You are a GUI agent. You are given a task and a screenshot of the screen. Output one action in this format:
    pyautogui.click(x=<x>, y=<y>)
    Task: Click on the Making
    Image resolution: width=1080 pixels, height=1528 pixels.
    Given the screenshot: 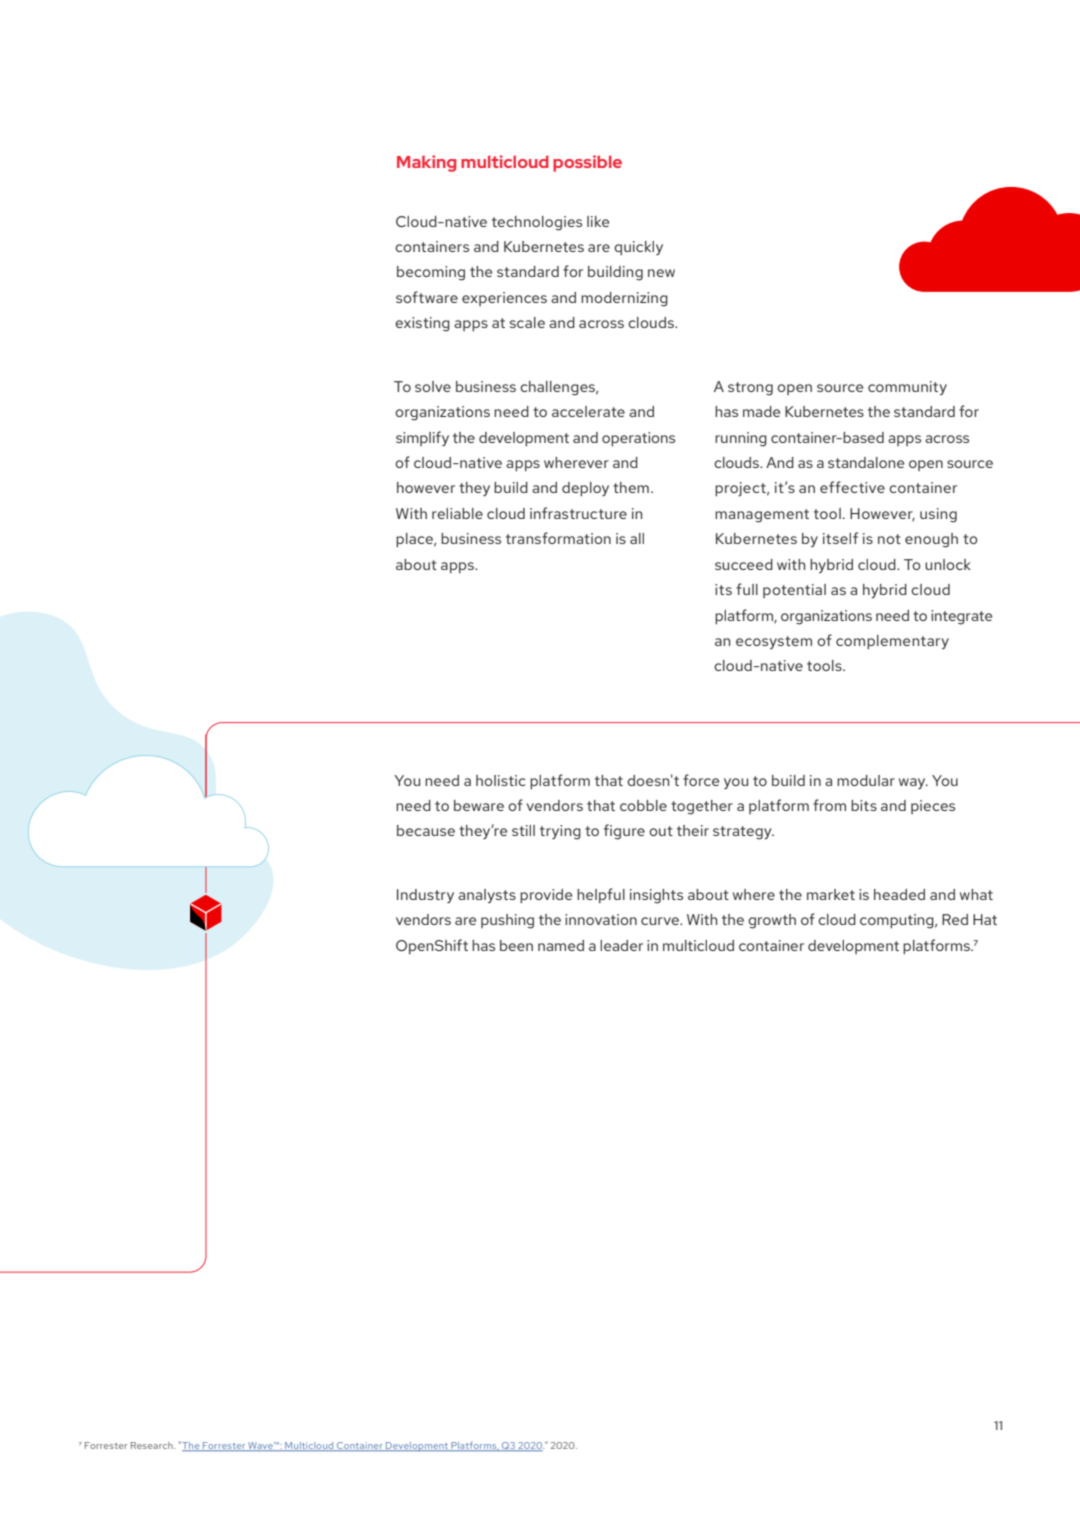 What is the action you would take?
    pyautogui.click(x=426, y=163)
